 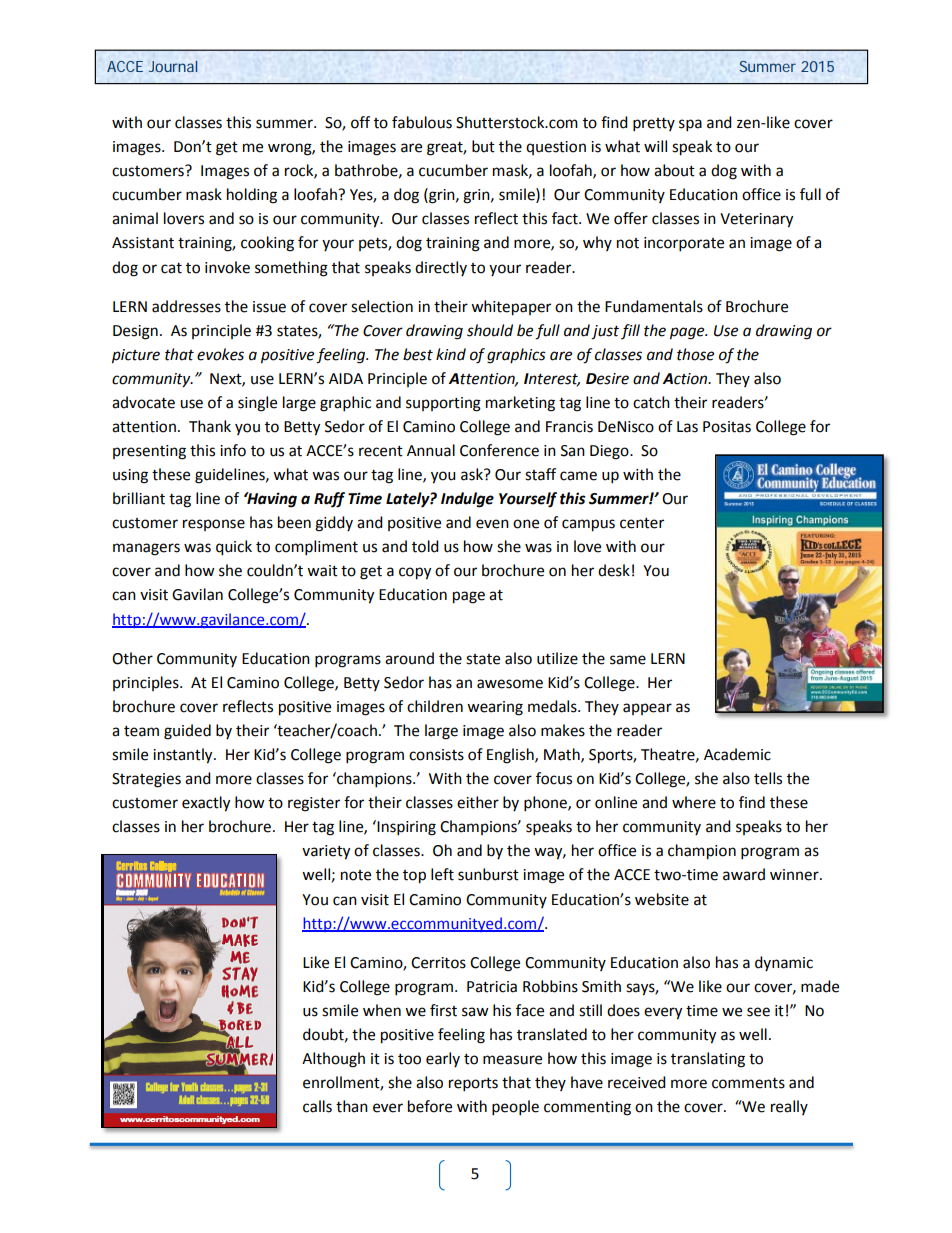 I want to click on sunburst, so click(x=488, y=874).
